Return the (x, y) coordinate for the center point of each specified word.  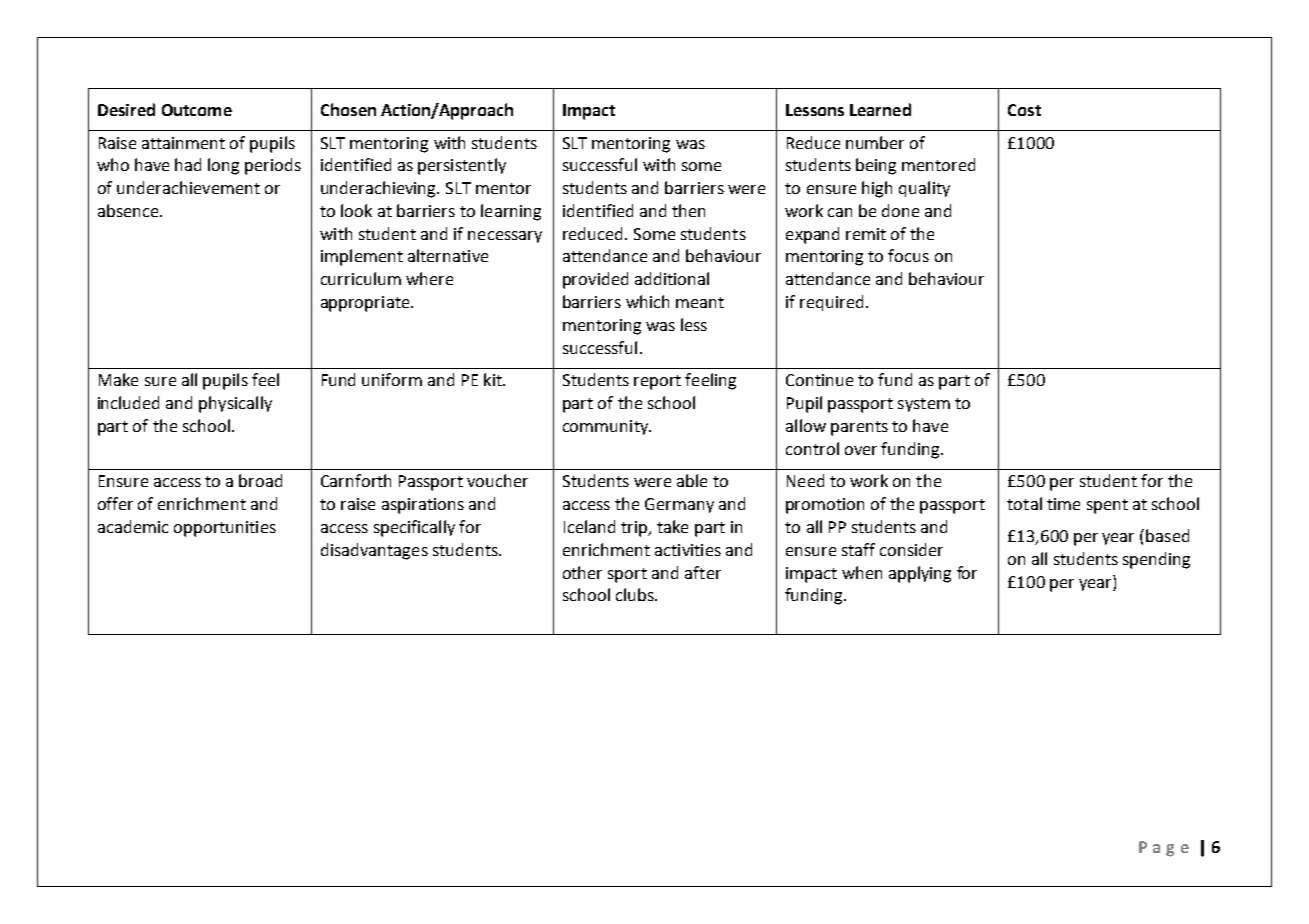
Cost (1024, 110)
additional (672, 278)
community (606, 427)
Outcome (197, 110)
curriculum (361, 278)
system (924, 405)
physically (235, 404)
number (875, 142)
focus (908, 255)
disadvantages (374, 551)
